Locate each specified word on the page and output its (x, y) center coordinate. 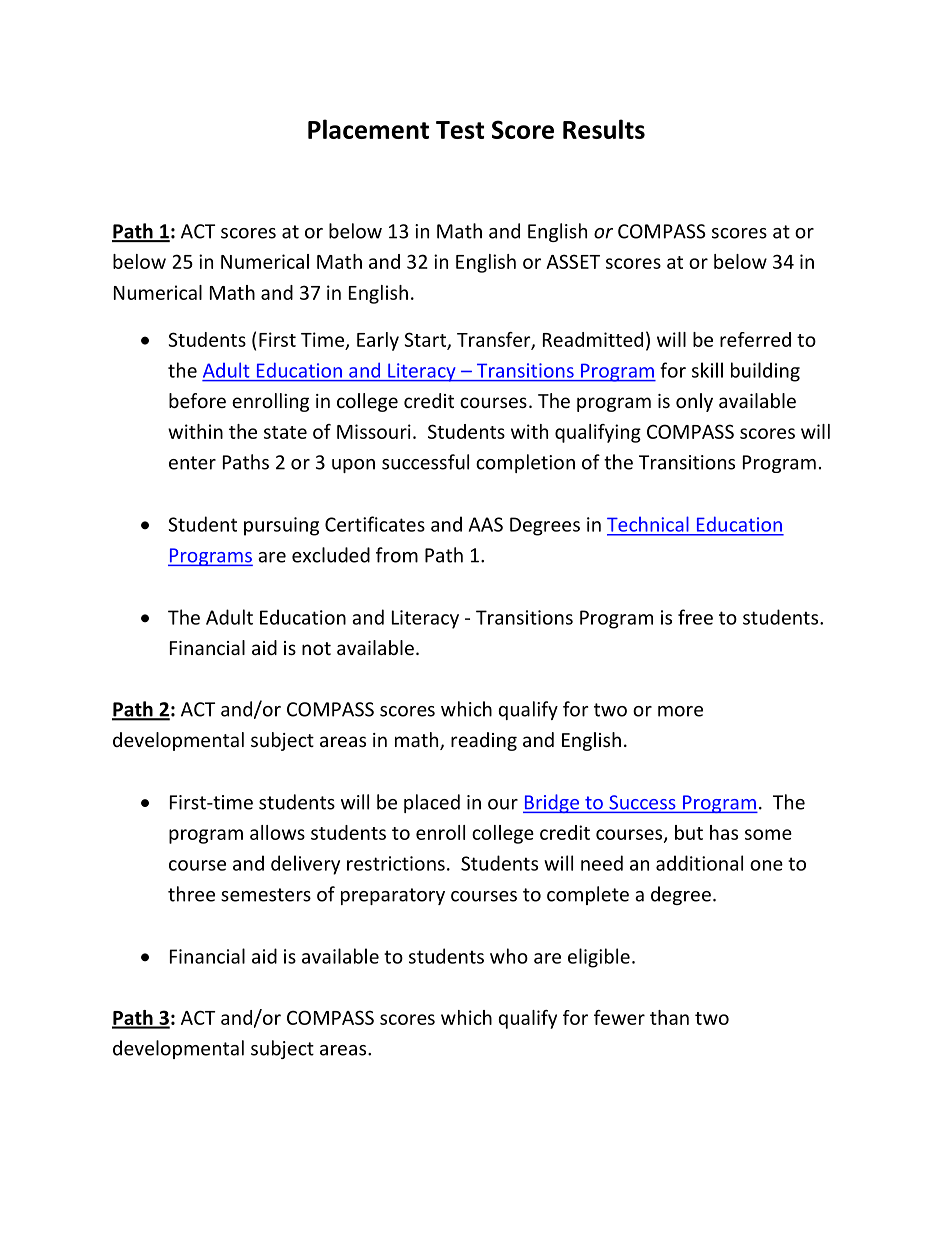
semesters (266, 895)
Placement (368, 129)
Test (460, 130)
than (669, 1017)
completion (525, 463)
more (680, 711)
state (285, 432)
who (509, 956)
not (316, 648)
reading (484, 741)
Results (604, 129)
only (694, 402)
